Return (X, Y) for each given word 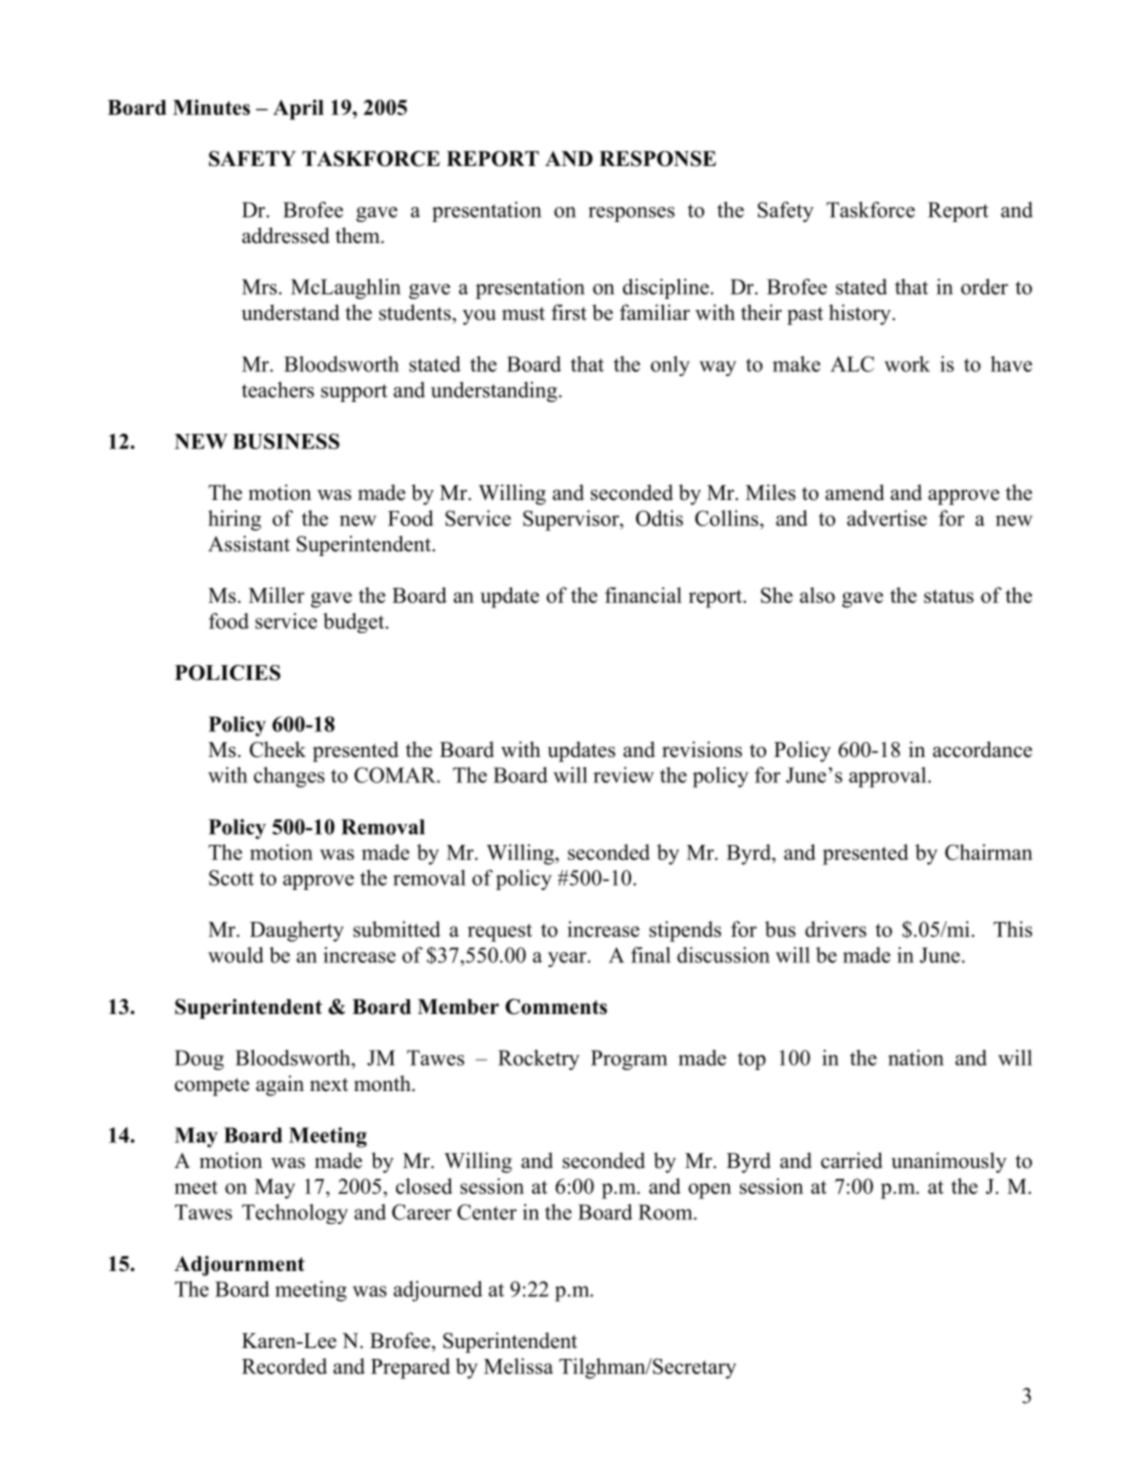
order (984, 286)
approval (889, 777)
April (298, 109)
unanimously (949, 1162)
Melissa (518, 1366)
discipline (666, 288)
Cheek (278, 749)
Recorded (284, 1366)
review (623, 775)
